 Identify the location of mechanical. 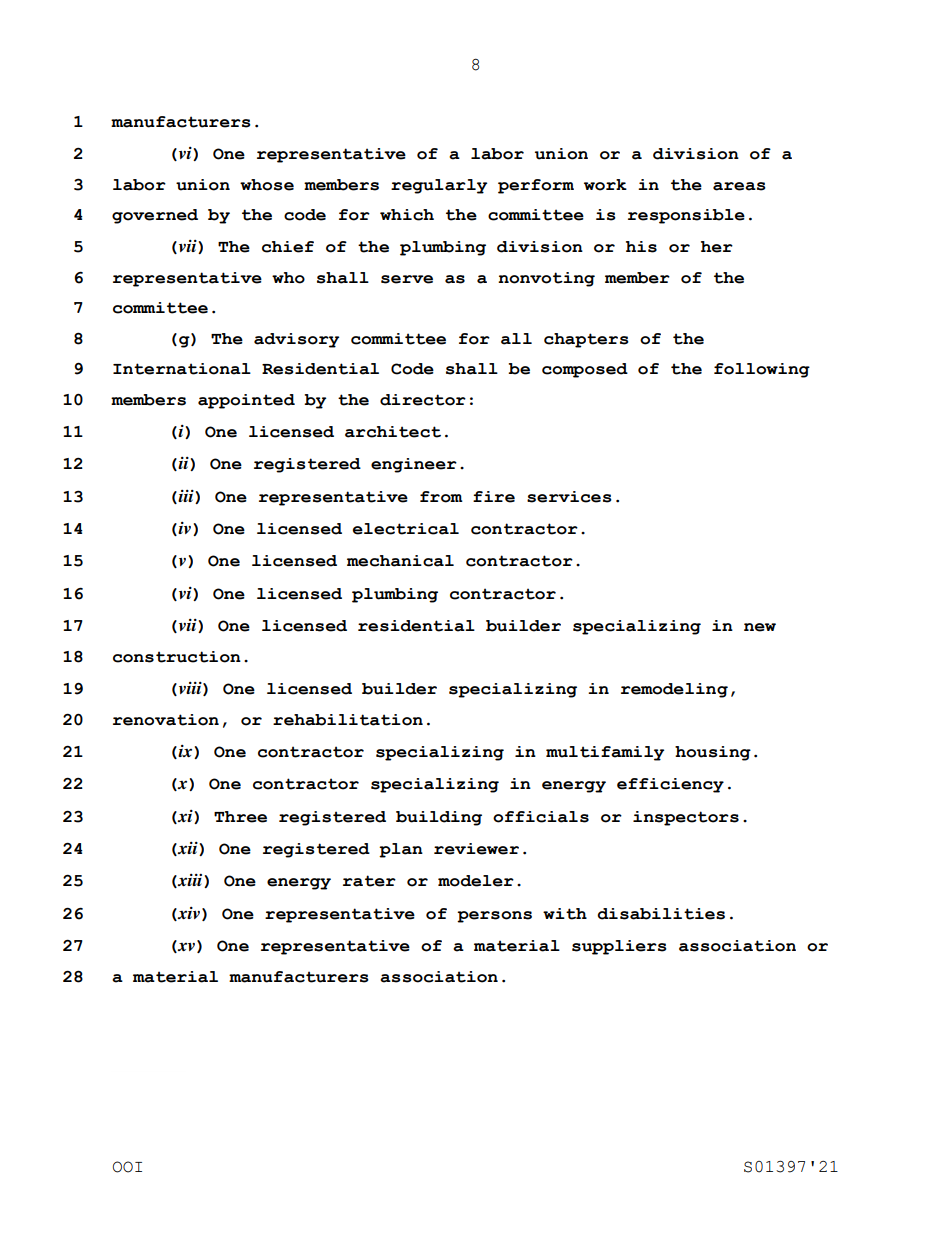
(400, 561).
